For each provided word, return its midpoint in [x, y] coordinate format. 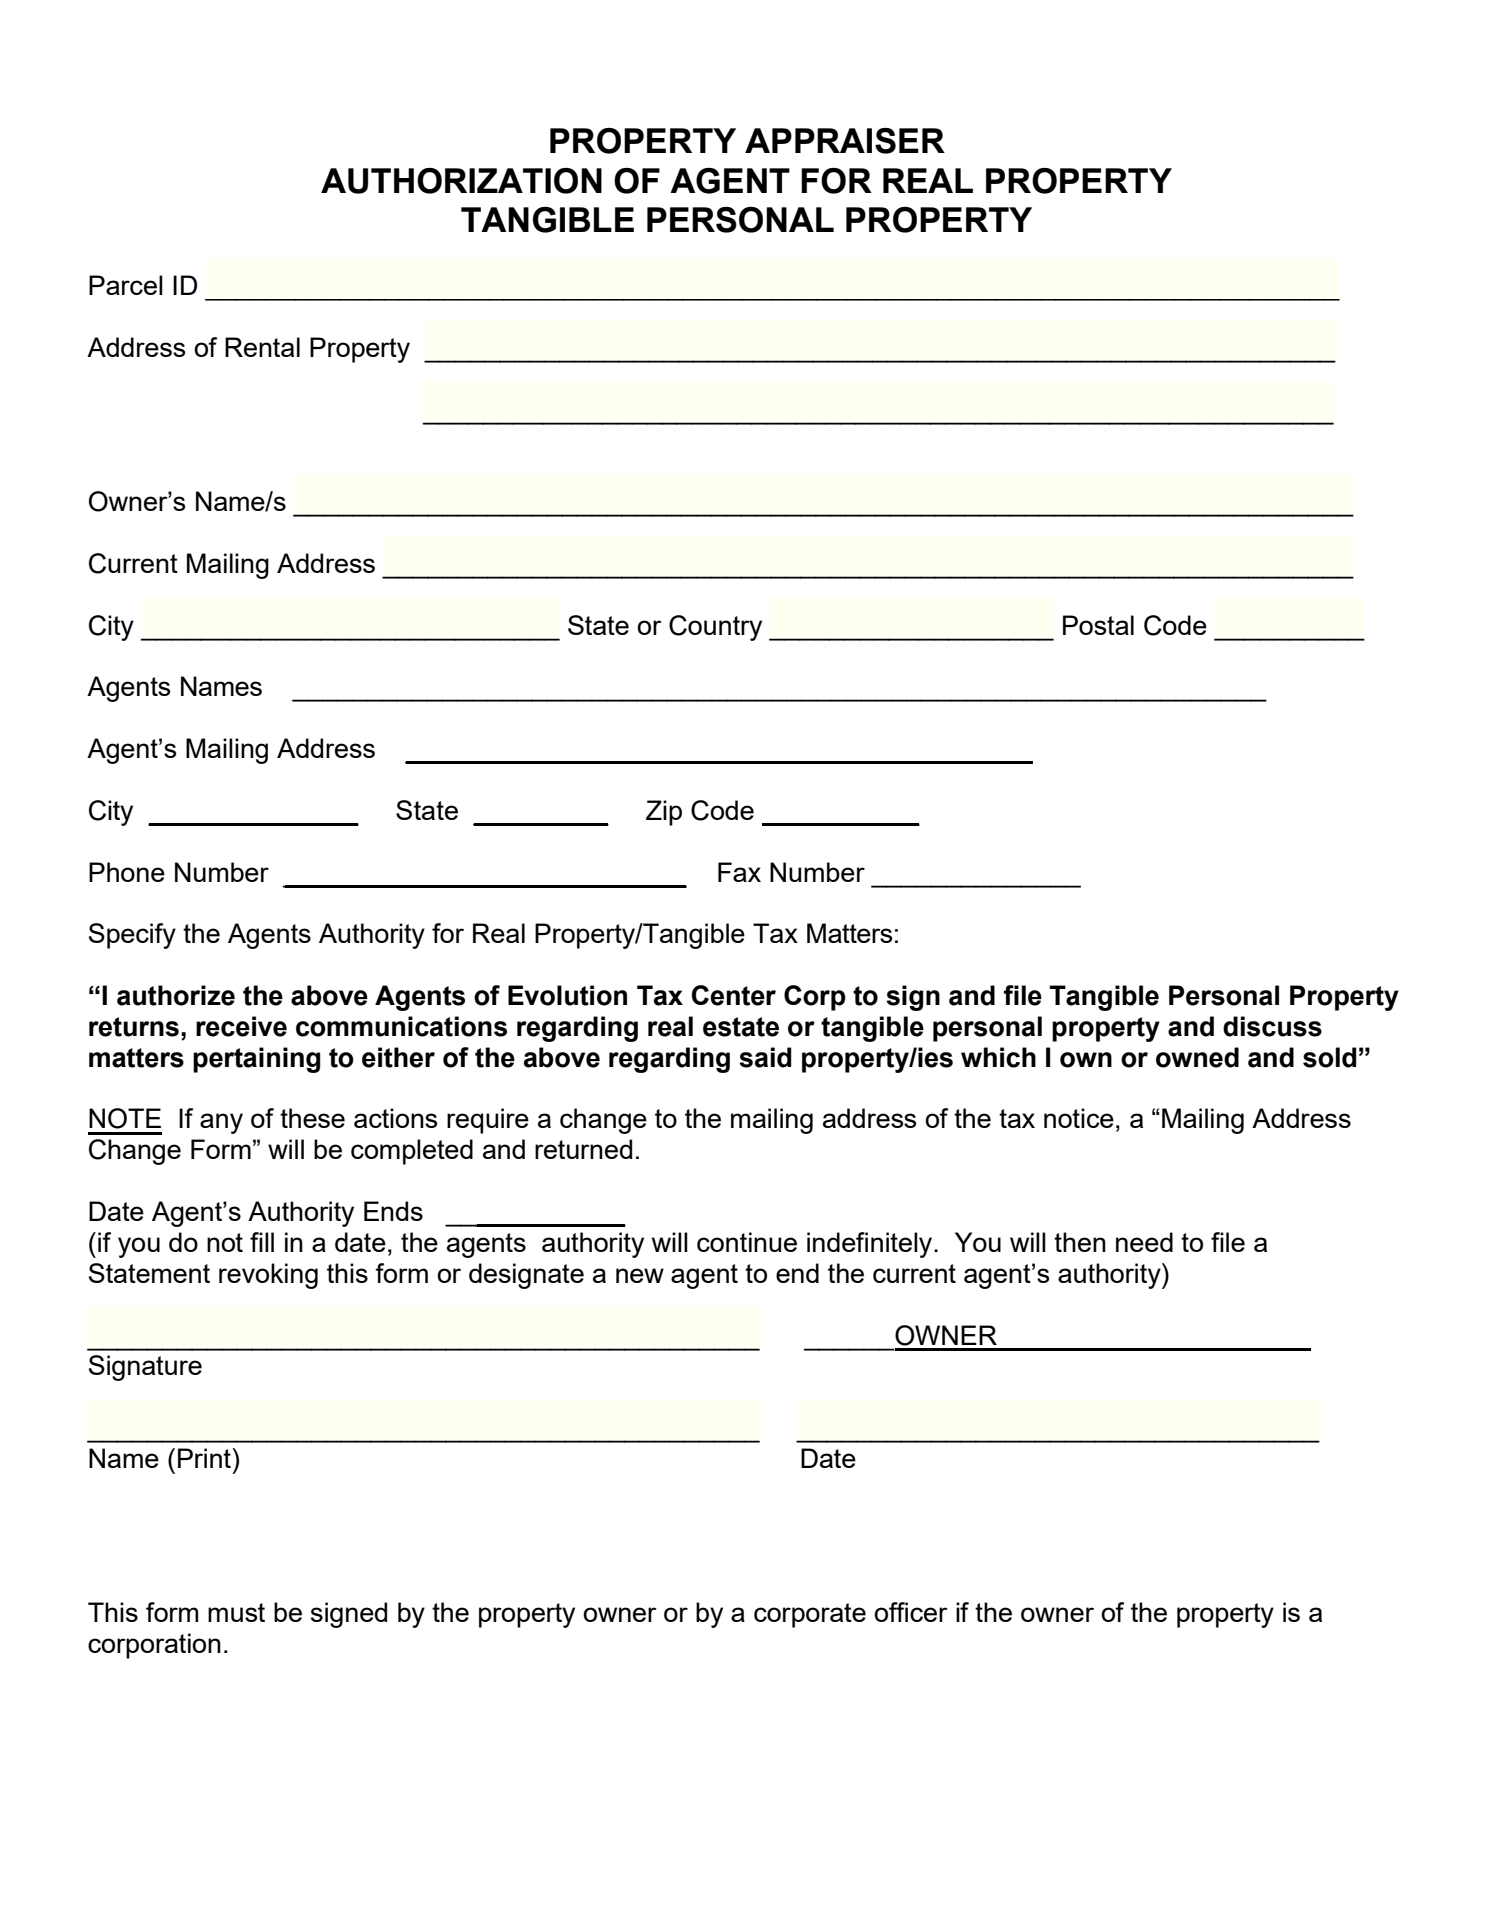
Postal [1098, 625]
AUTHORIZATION [461, 181]
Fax [739, 872]
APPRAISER [845, 141]
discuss [1272, 1026]
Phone [127, 872]
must [236, 1612]
